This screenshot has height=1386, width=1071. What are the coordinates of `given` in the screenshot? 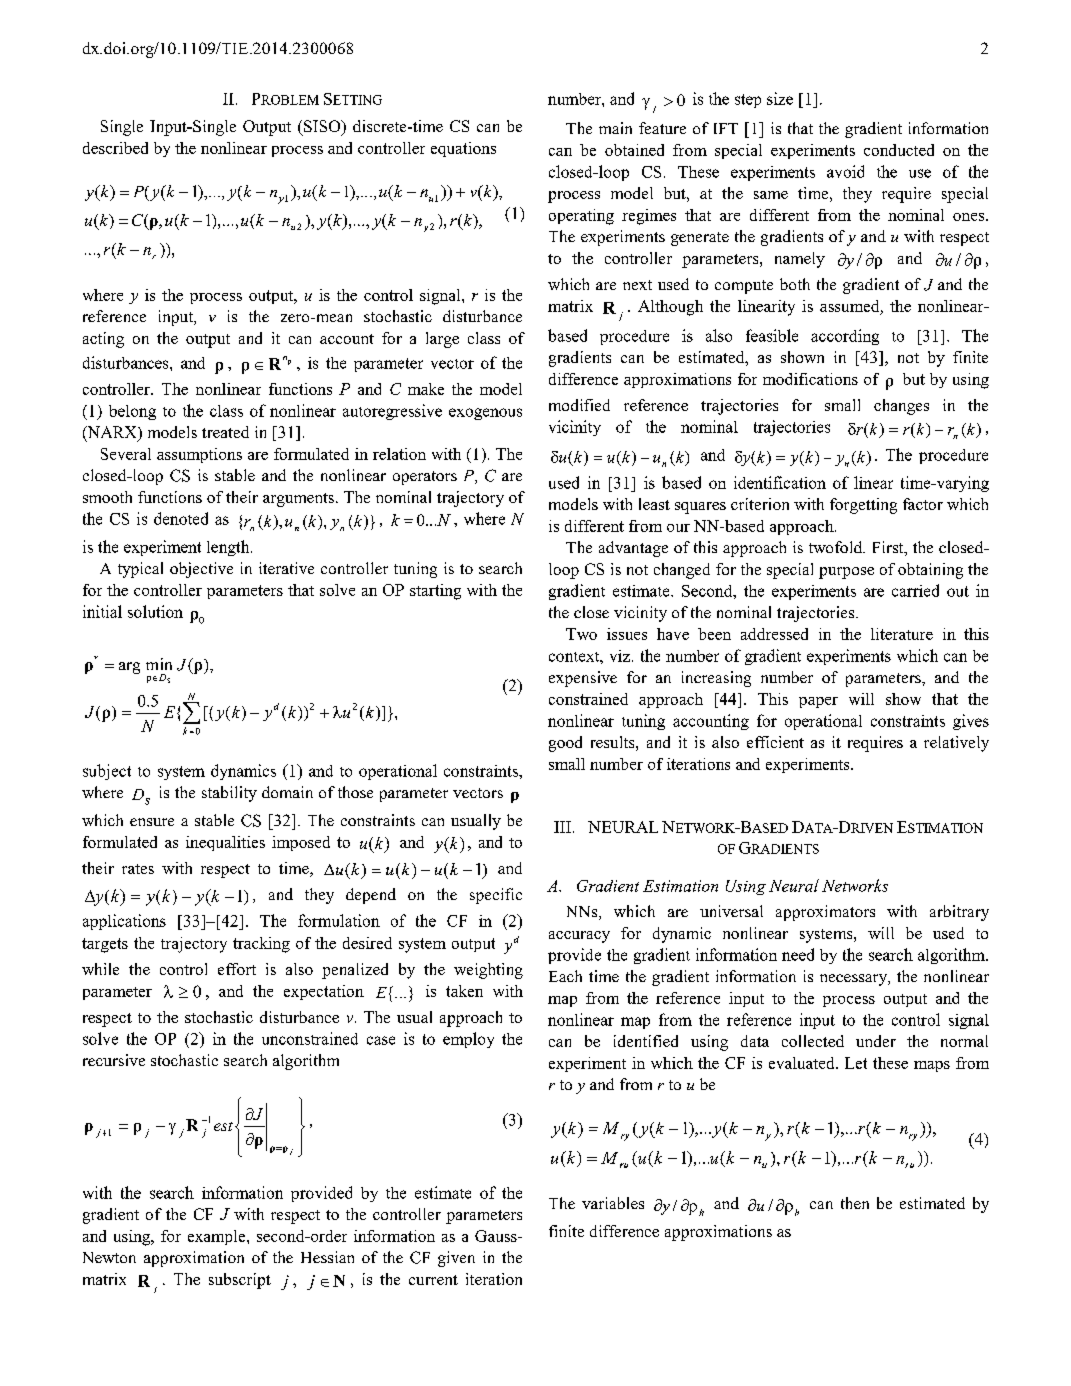 It's located at (456, 1259).
